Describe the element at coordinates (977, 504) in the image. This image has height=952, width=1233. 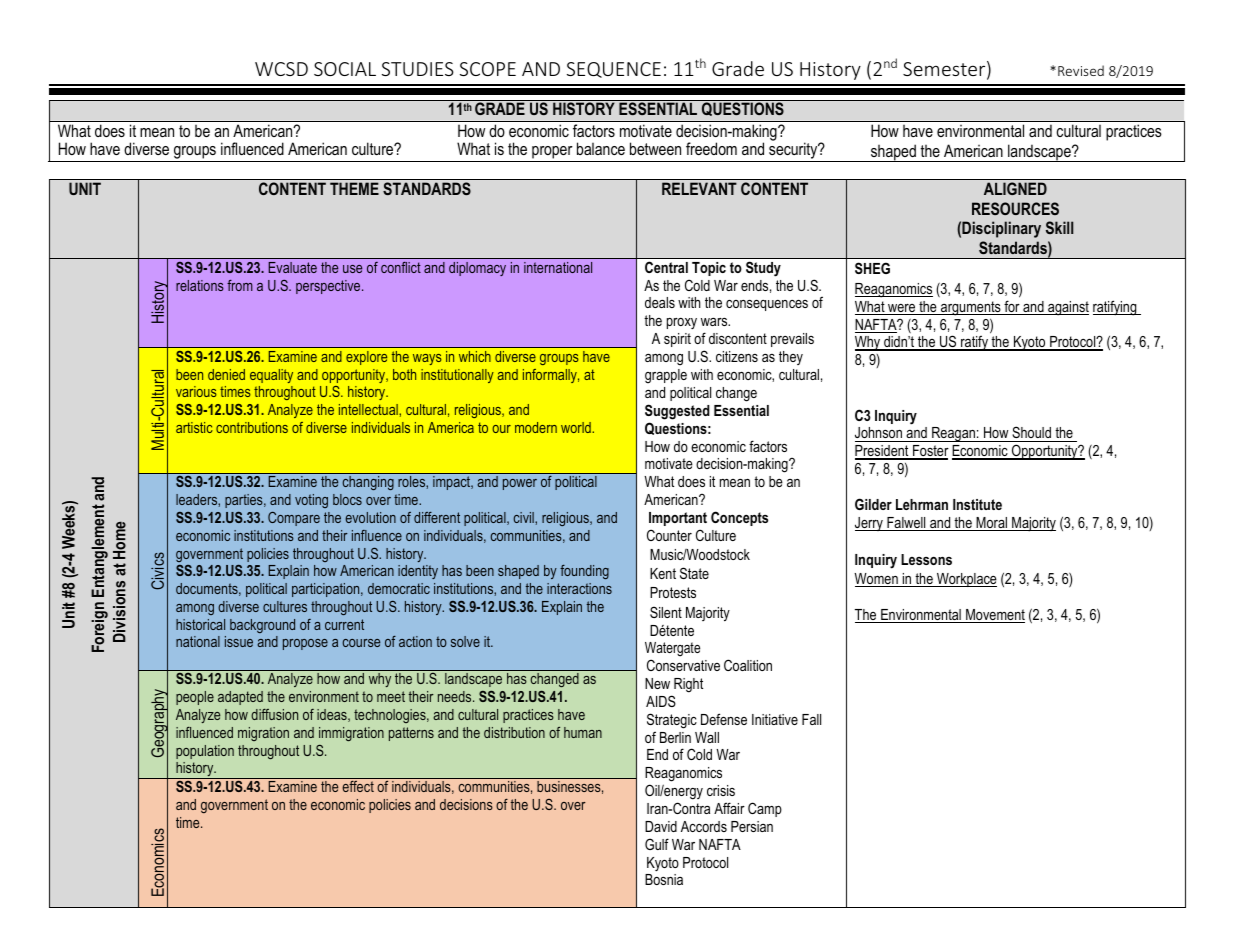
I see `Institute` at that location.
